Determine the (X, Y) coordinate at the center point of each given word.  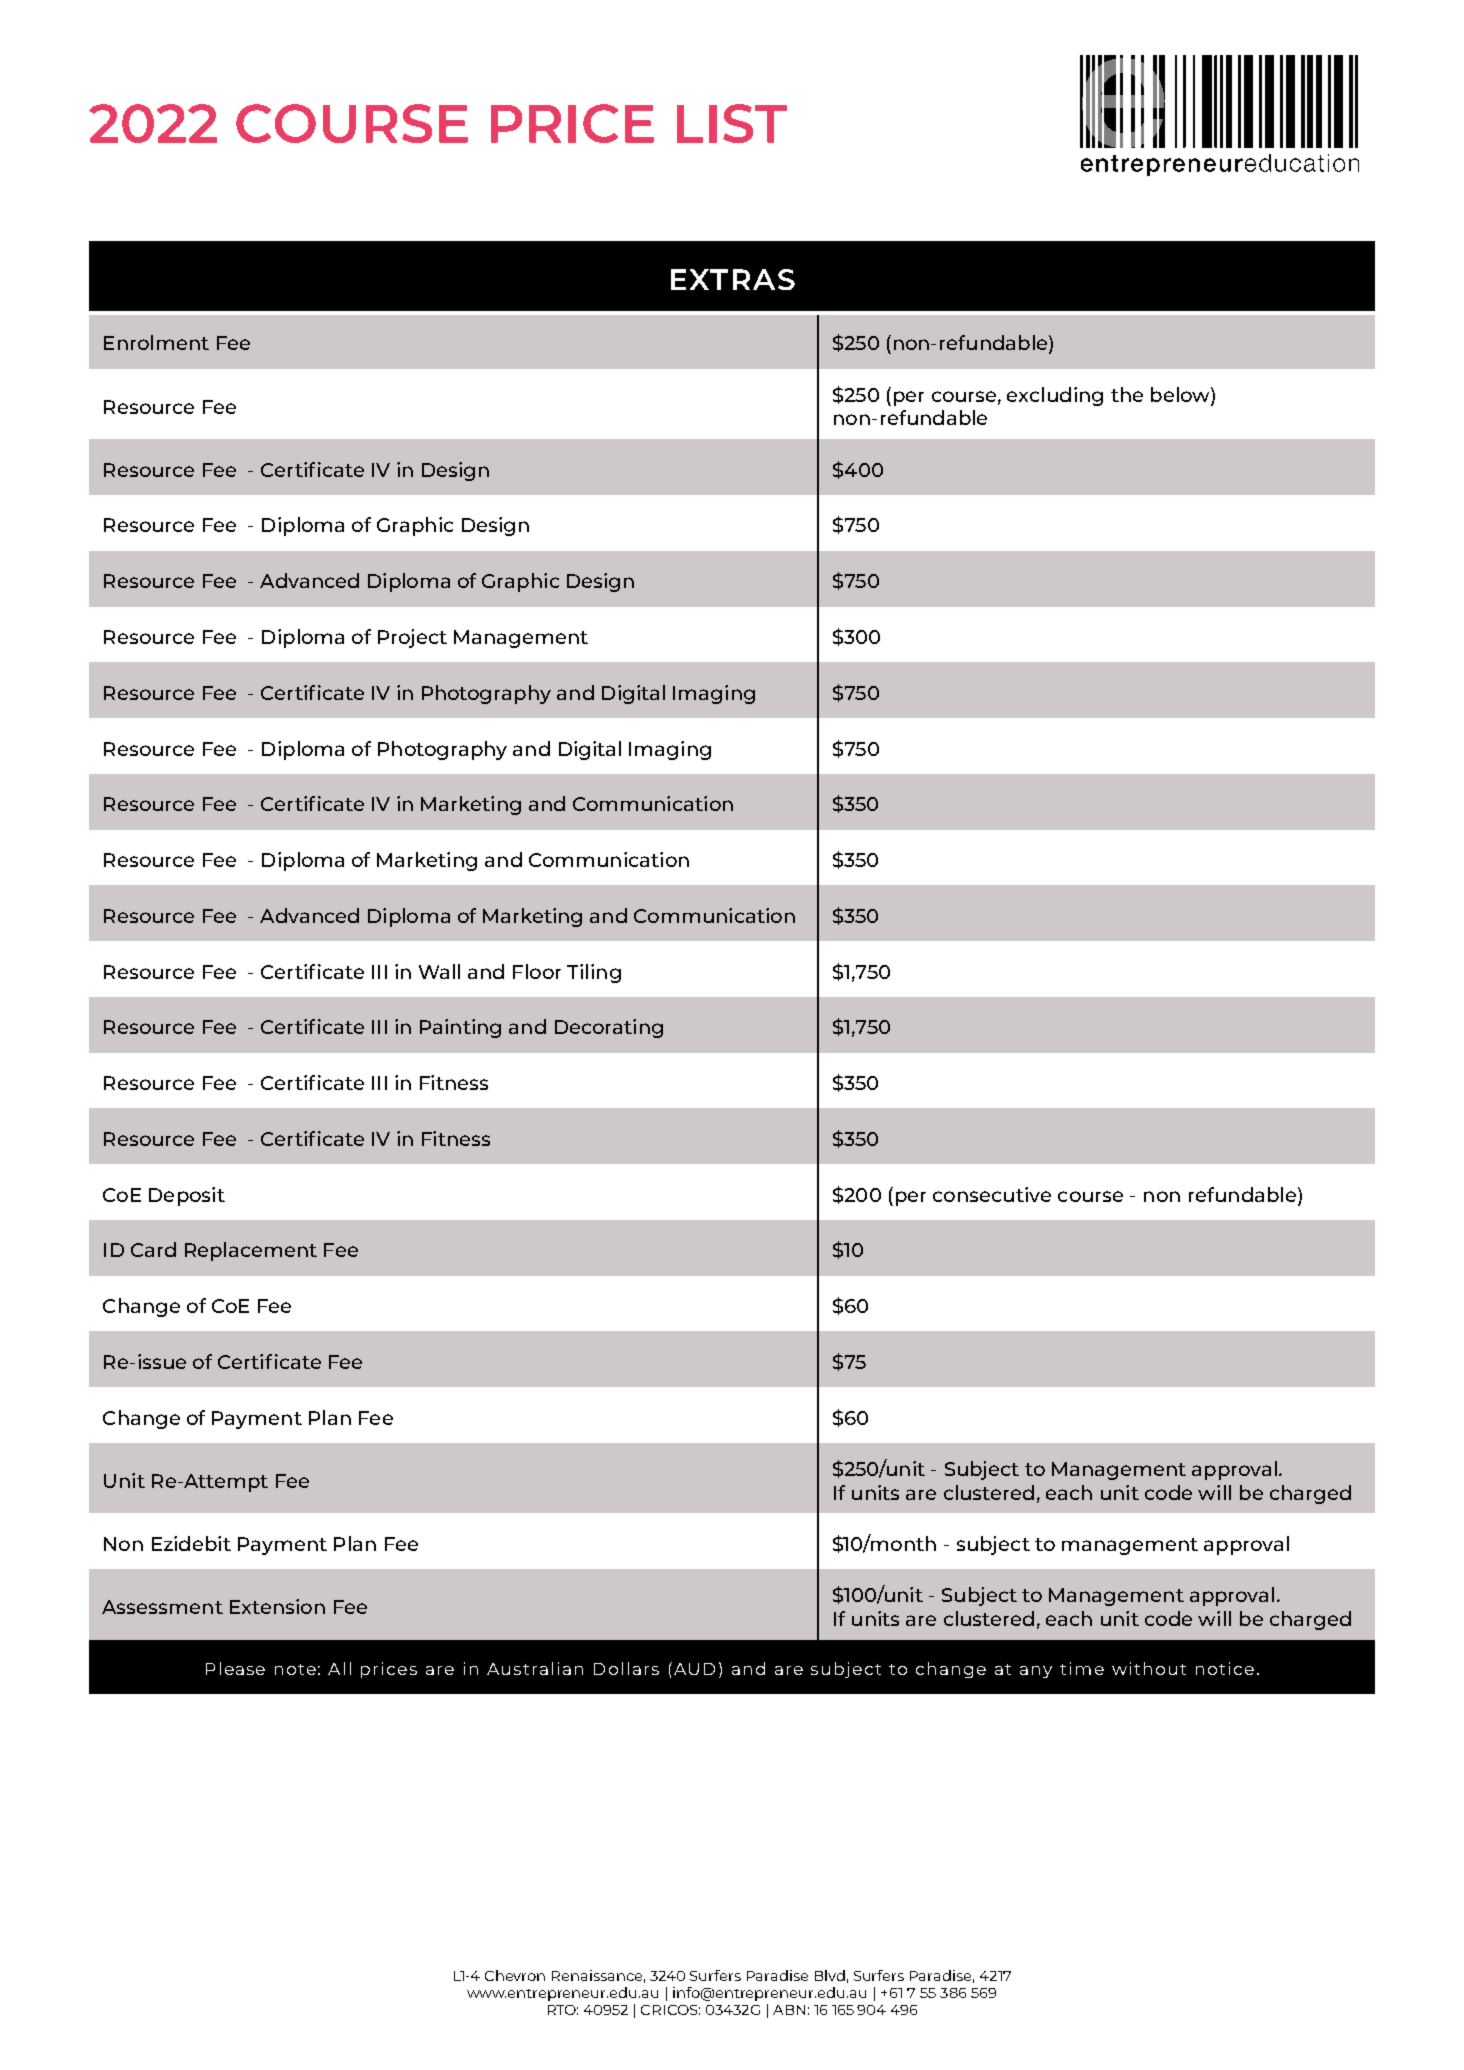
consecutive (992, 1194)
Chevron (515, 1975)
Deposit (187, 1196)
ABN (789, 2010)
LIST (732, 123)
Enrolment (156, 342)
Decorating (609, 1028)
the (1127, 394)
